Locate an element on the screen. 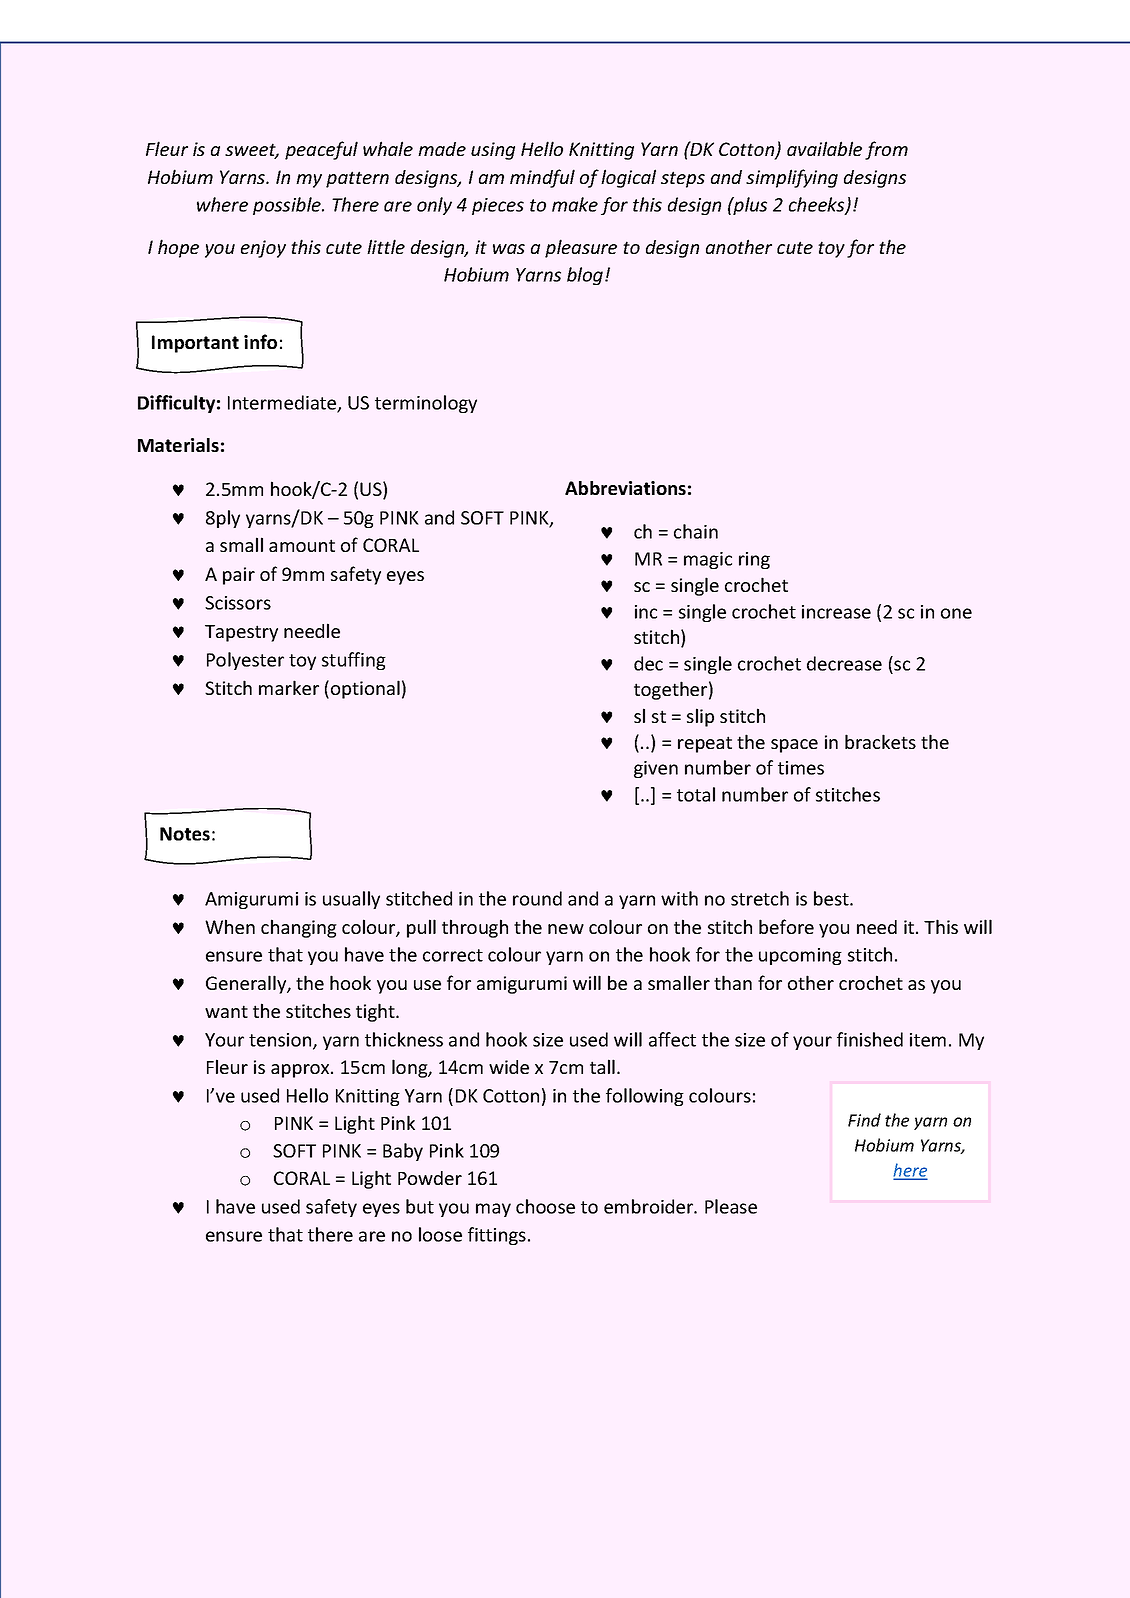  from is located at coordinates (886, 150).
